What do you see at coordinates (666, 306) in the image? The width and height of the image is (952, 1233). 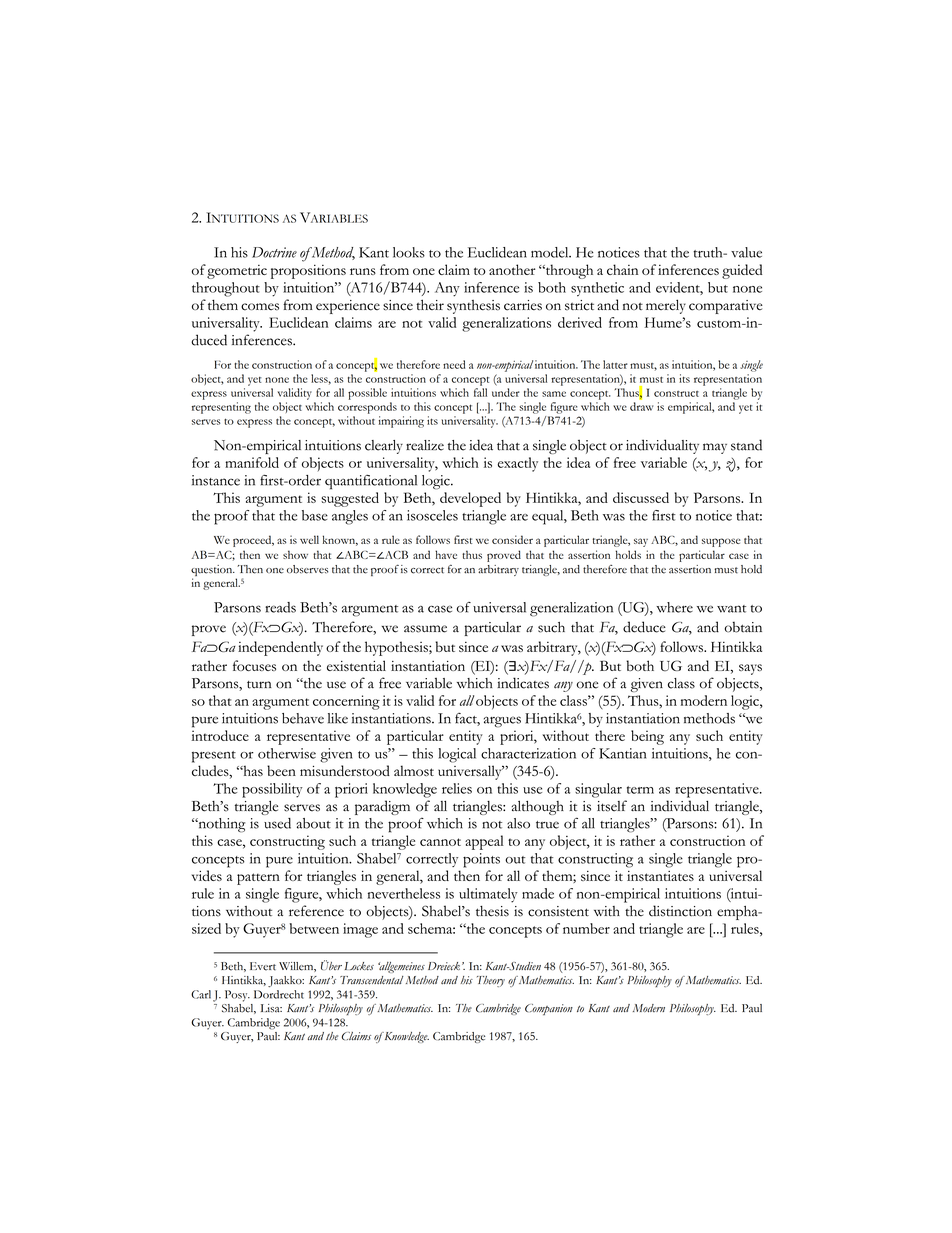 I see `merely` at bounding box center [666, 306].
